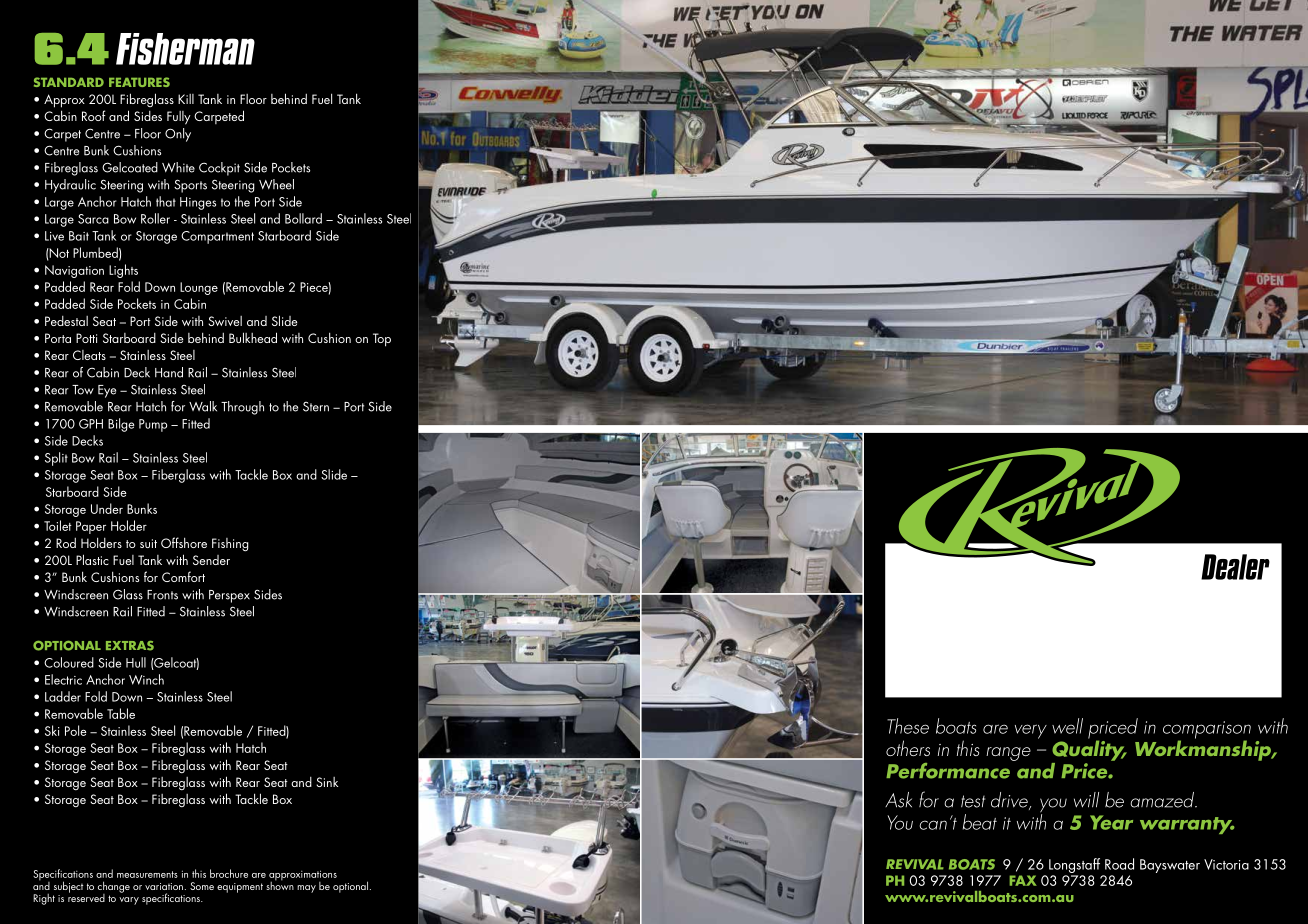  I want to click on Kill, so click(186, 99).
